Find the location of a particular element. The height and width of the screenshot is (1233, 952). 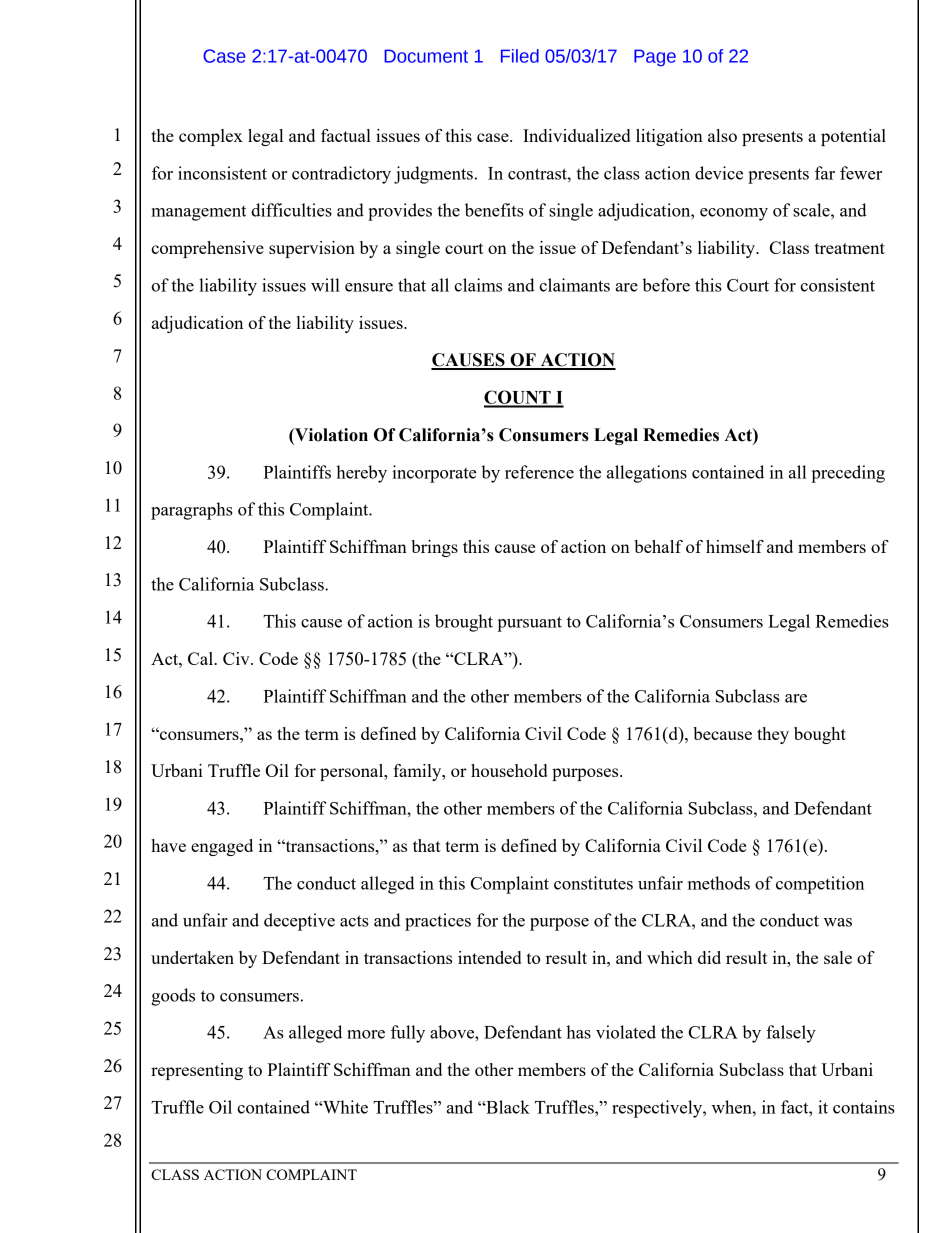

complex is located at coordinates (211, 137).
